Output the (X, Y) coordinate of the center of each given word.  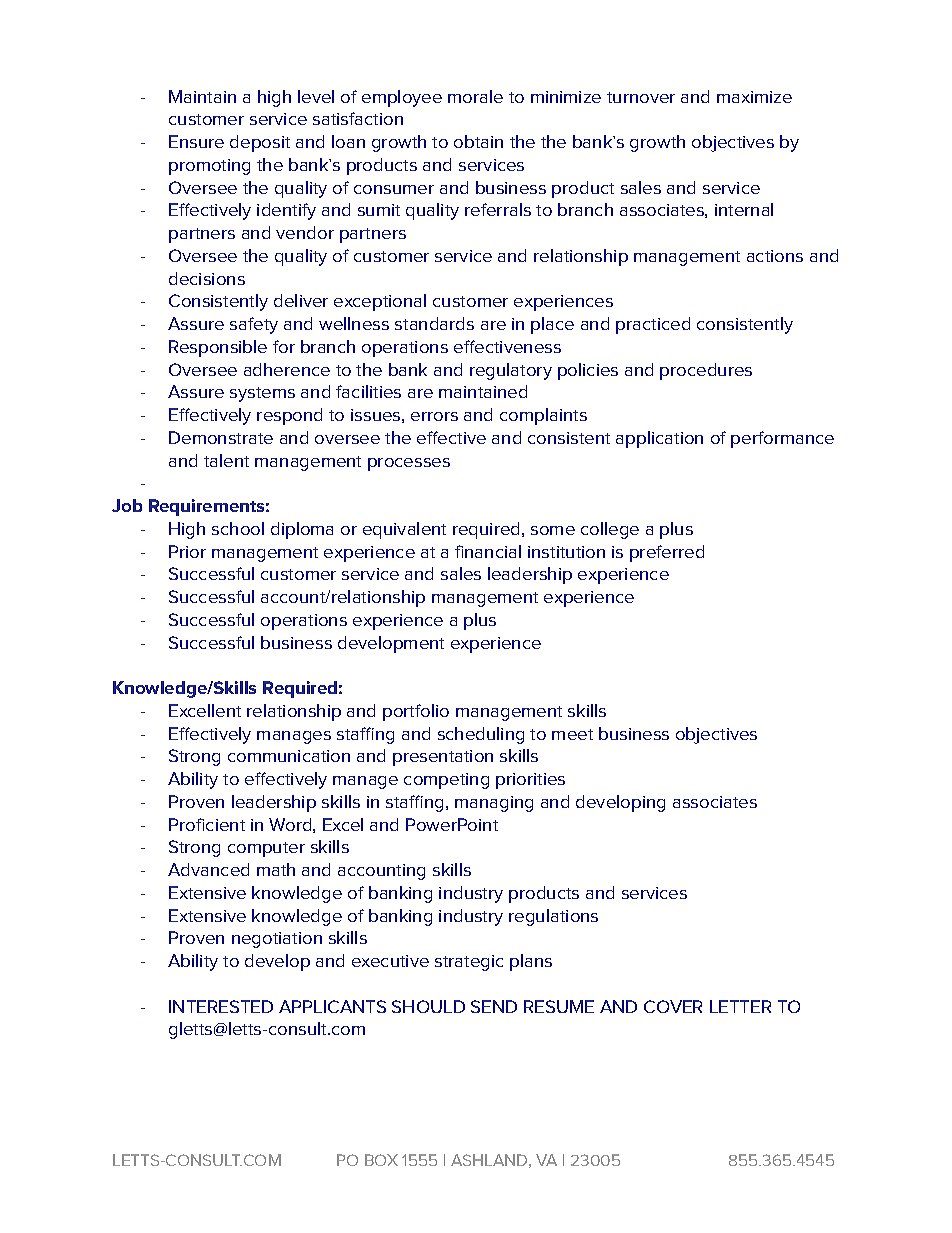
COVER (673, 1006)
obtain (478, 141)
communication (289, 756)
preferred (667, 553)
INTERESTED (221, 1006)
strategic (469, 963)
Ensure (196, 141)
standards (434, 323)
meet (572, 734)
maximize (754, 97)
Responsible (218, 348)
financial (488, 551)
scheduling (481, 735)
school (238, 528)
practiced (653, 325)
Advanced (208, 869)
